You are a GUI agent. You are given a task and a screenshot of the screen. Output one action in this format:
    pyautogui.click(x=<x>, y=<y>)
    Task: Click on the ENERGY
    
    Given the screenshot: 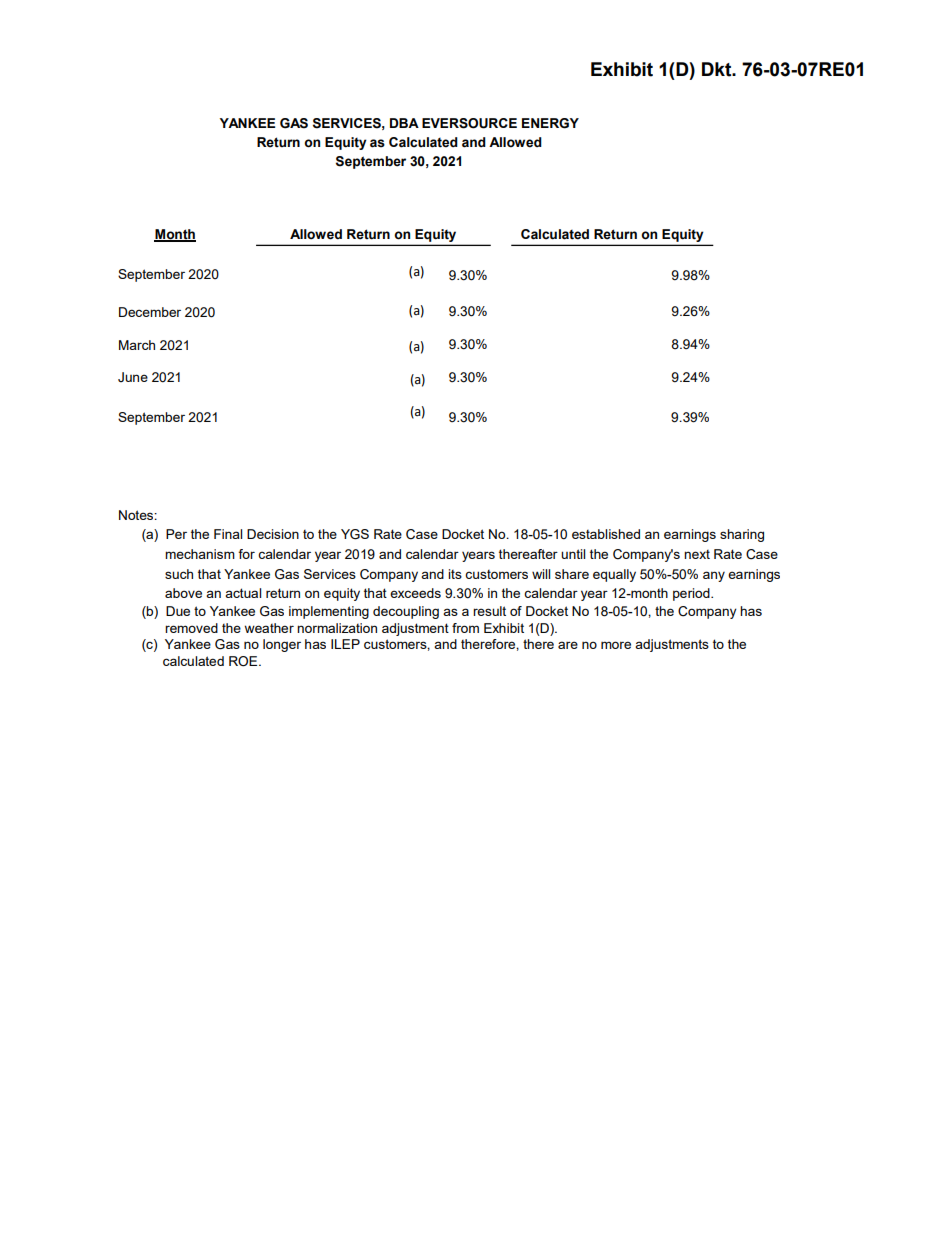 What is the action you would take?
    pyautogui.click(x=550, y=123)
